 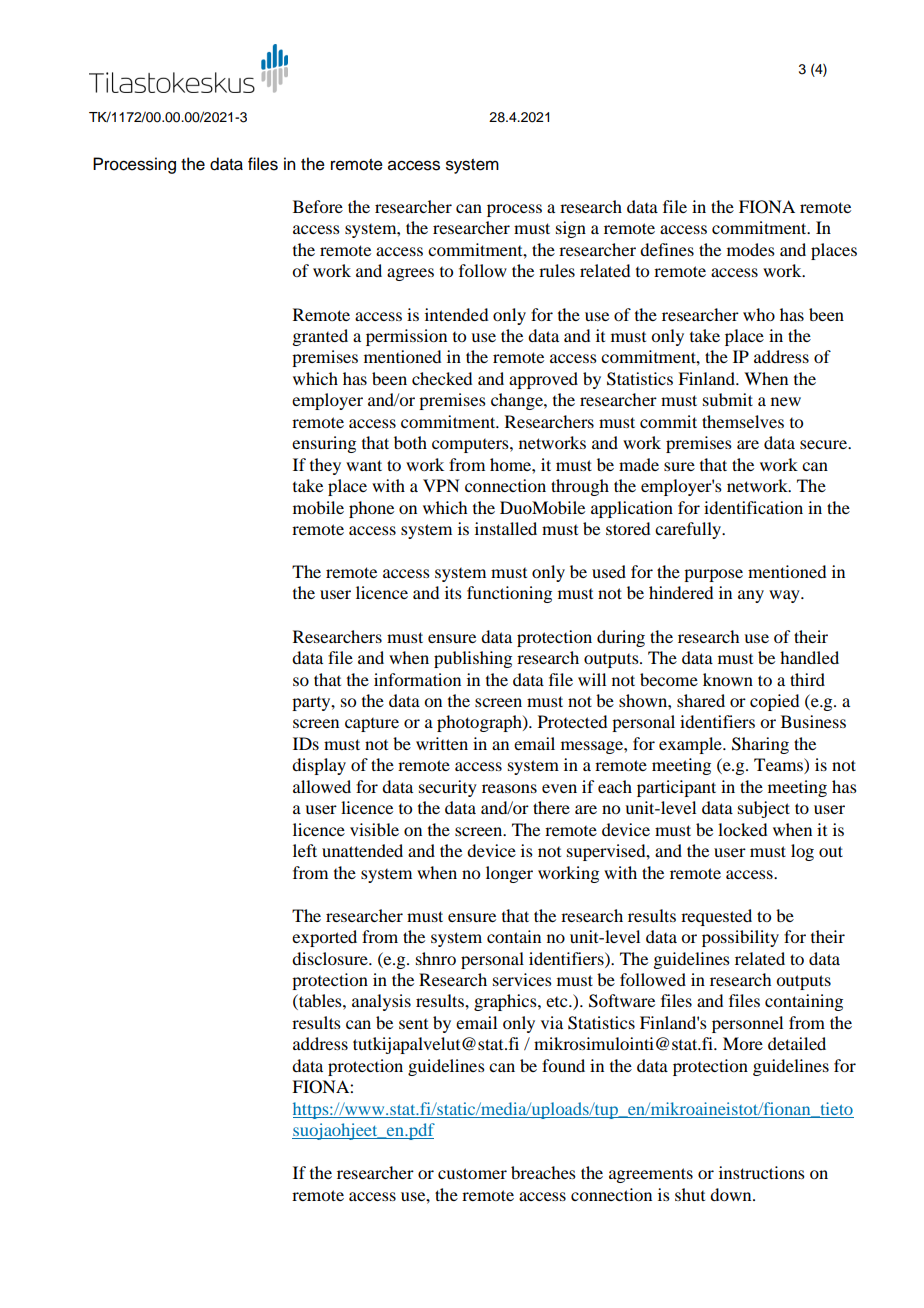 What do you see at coordinates (740, 938) in the screenshot?
I see `possibility` at bounding box center [740, 938].
